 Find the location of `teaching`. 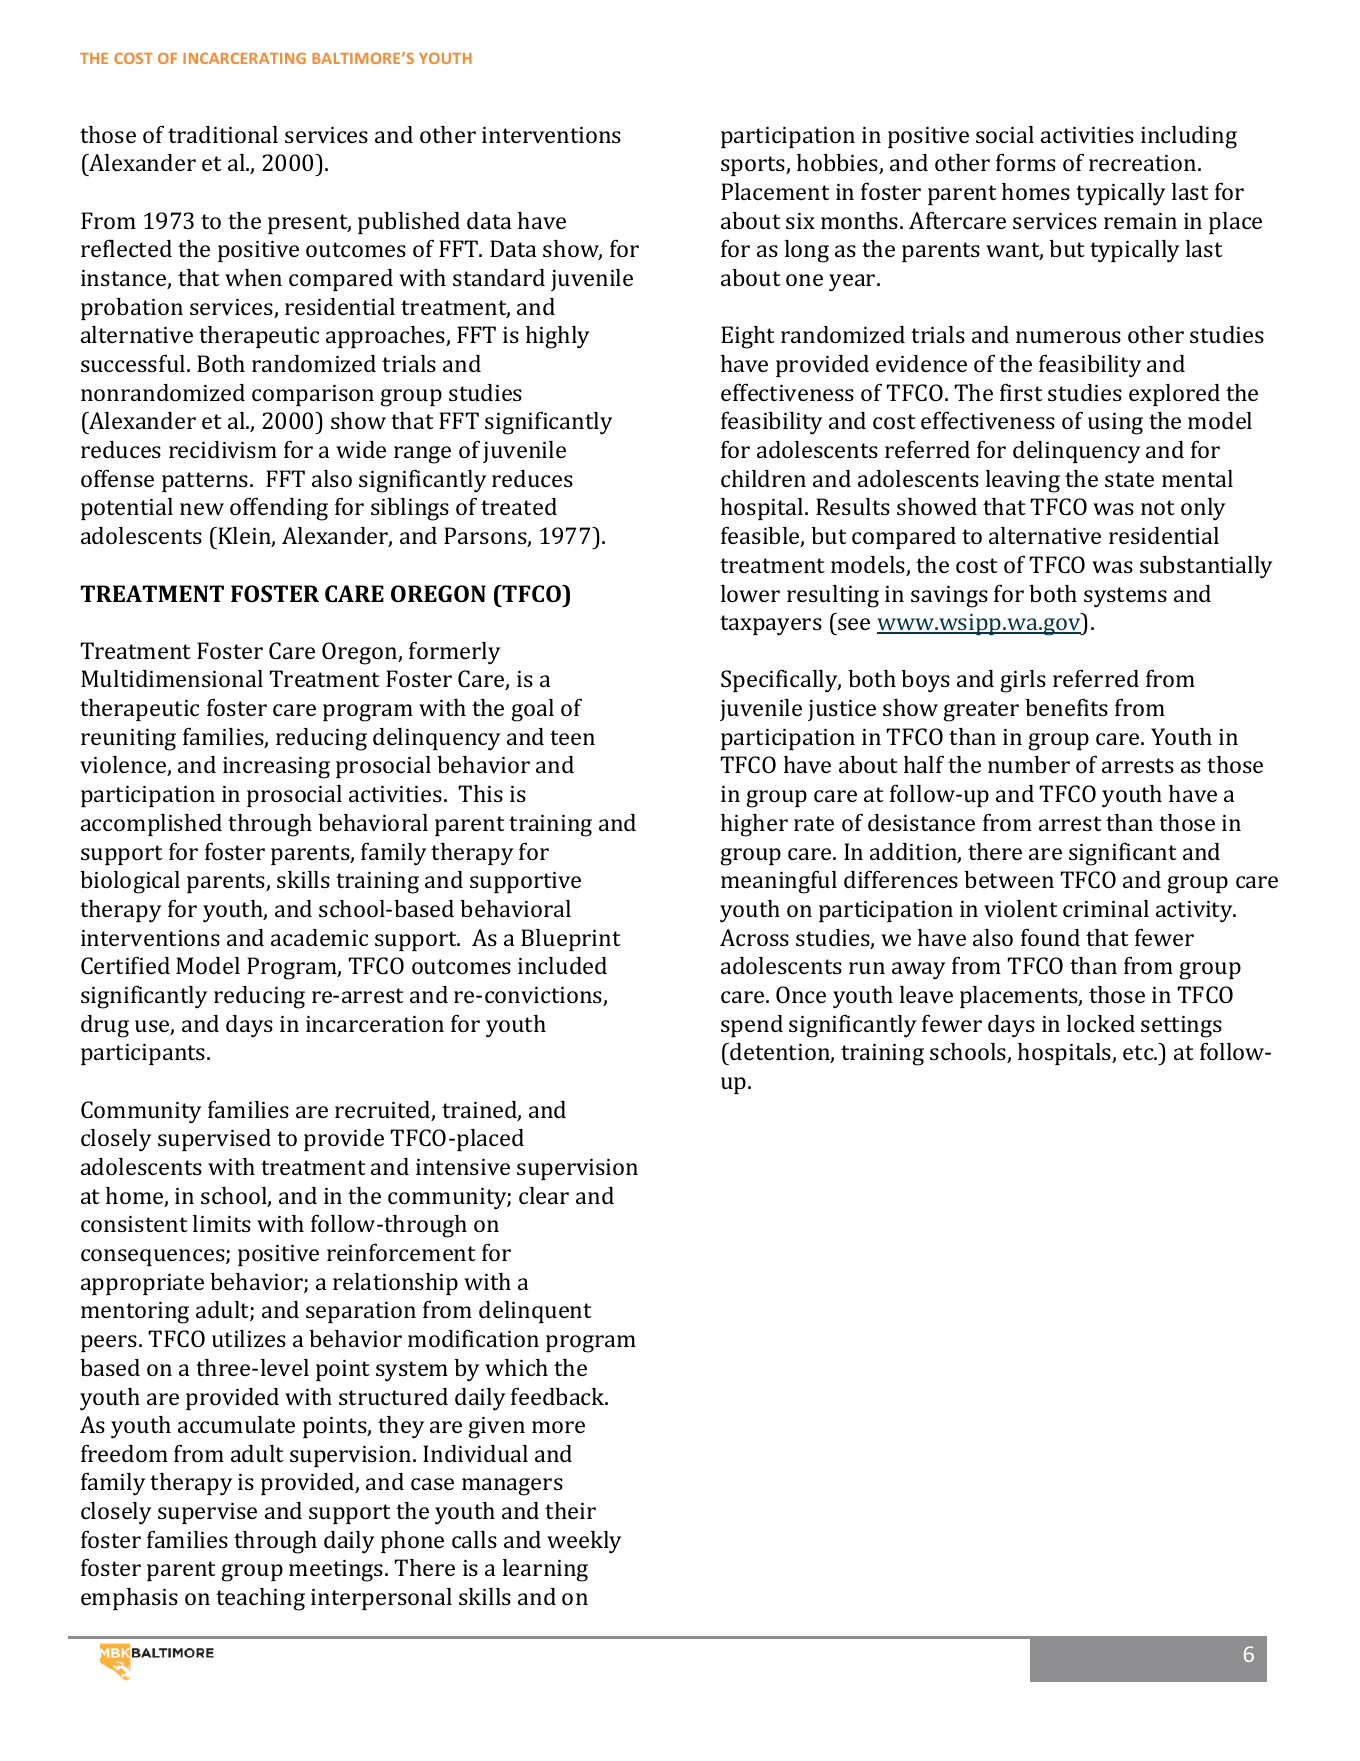

teaching is located at coordinates (260, 1599).
